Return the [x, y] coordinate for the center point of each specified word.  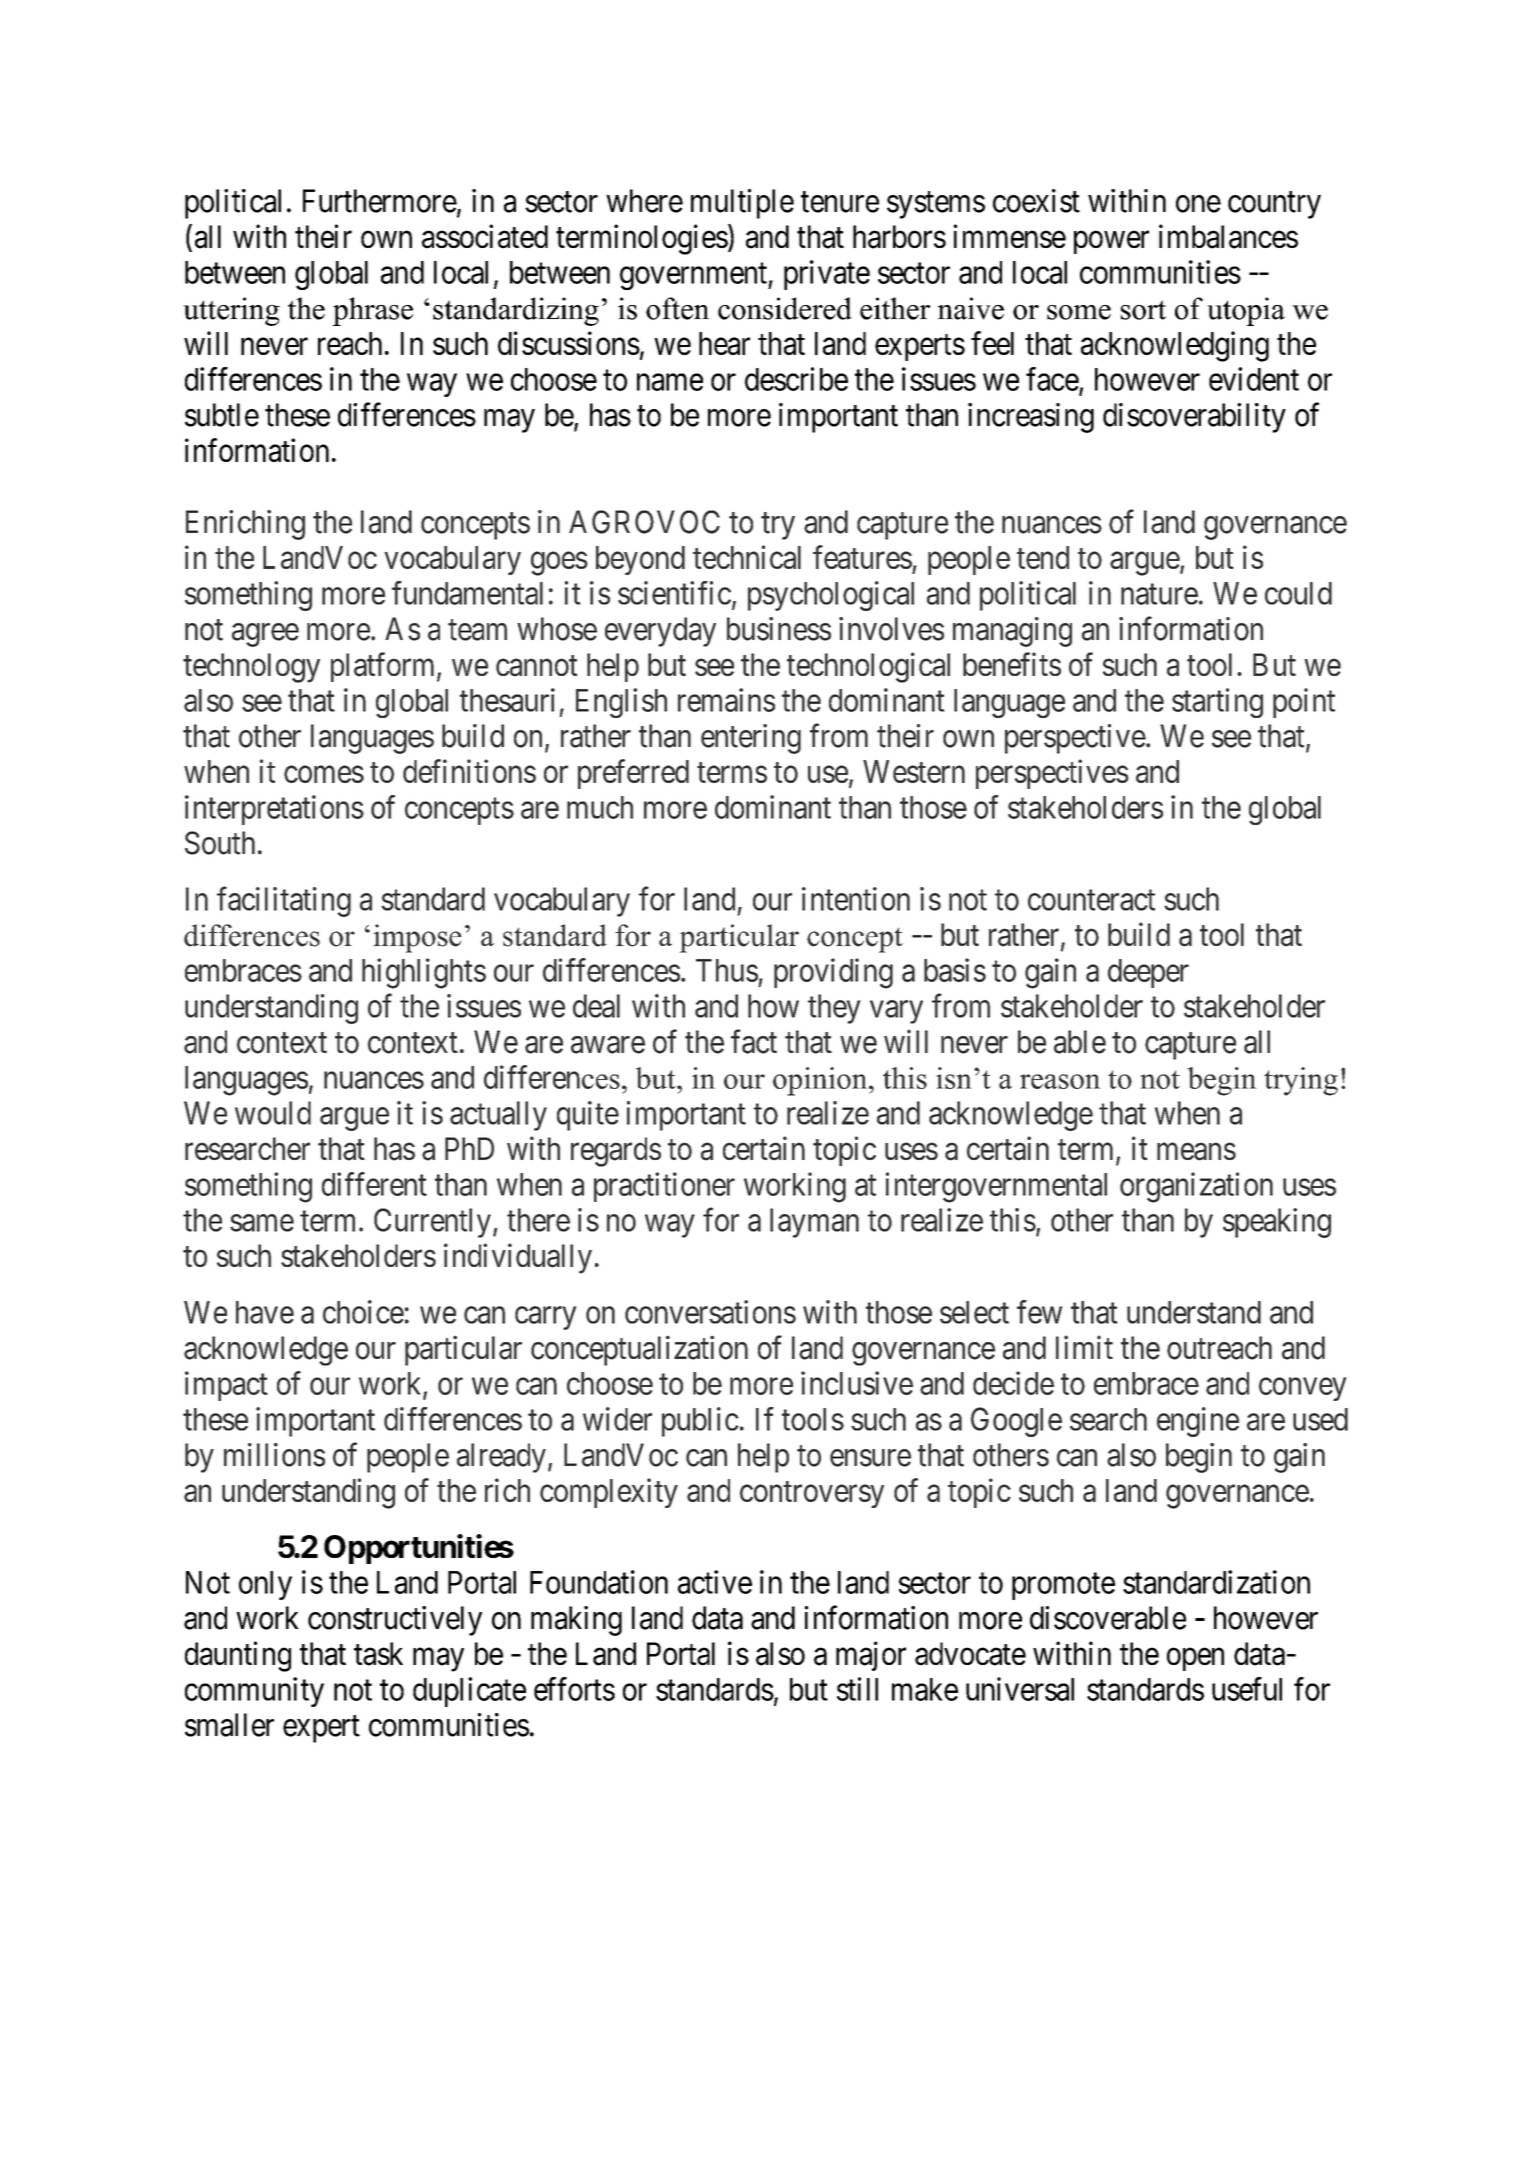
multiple [742, 204]
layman [814, 1223]
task [378, 1654]
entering [751, 739]
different [374, 1184]
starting [1217, 703]
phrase [373, 311]
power [1111, 242]
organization [1196, 1187]
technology [251, 668]
